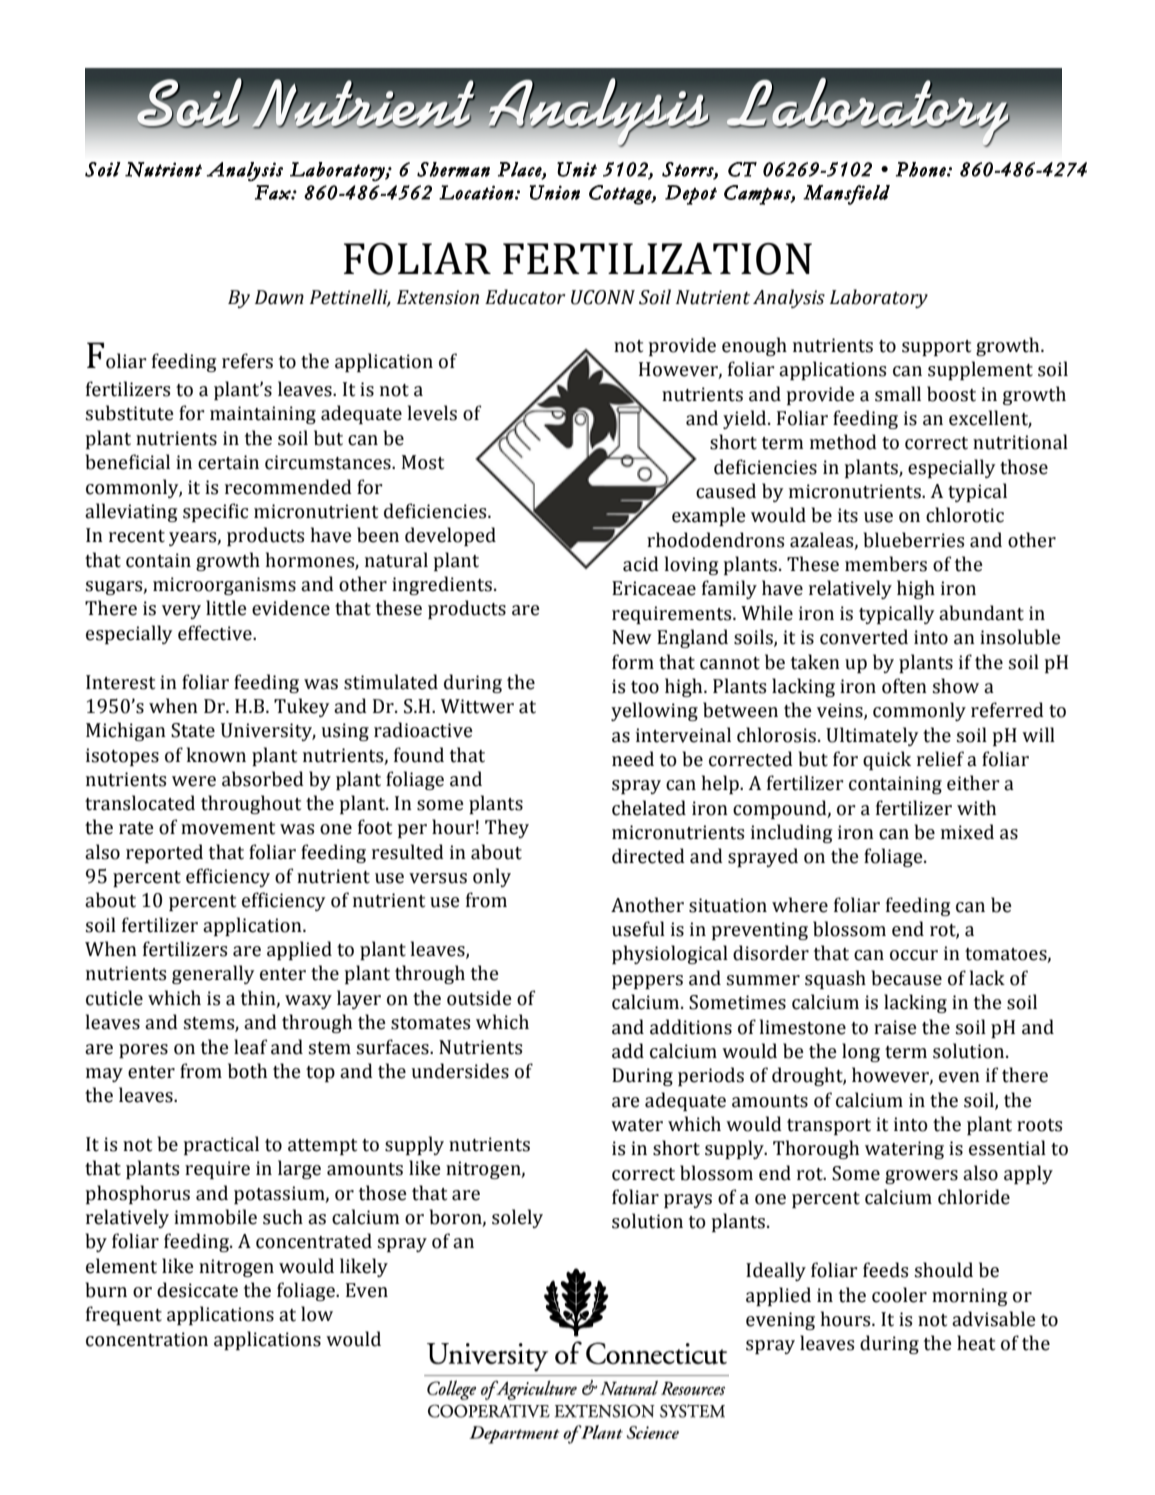 The height and width of the screenshot is (1495, 1155). I want to click on acid, so click(641, 564).
